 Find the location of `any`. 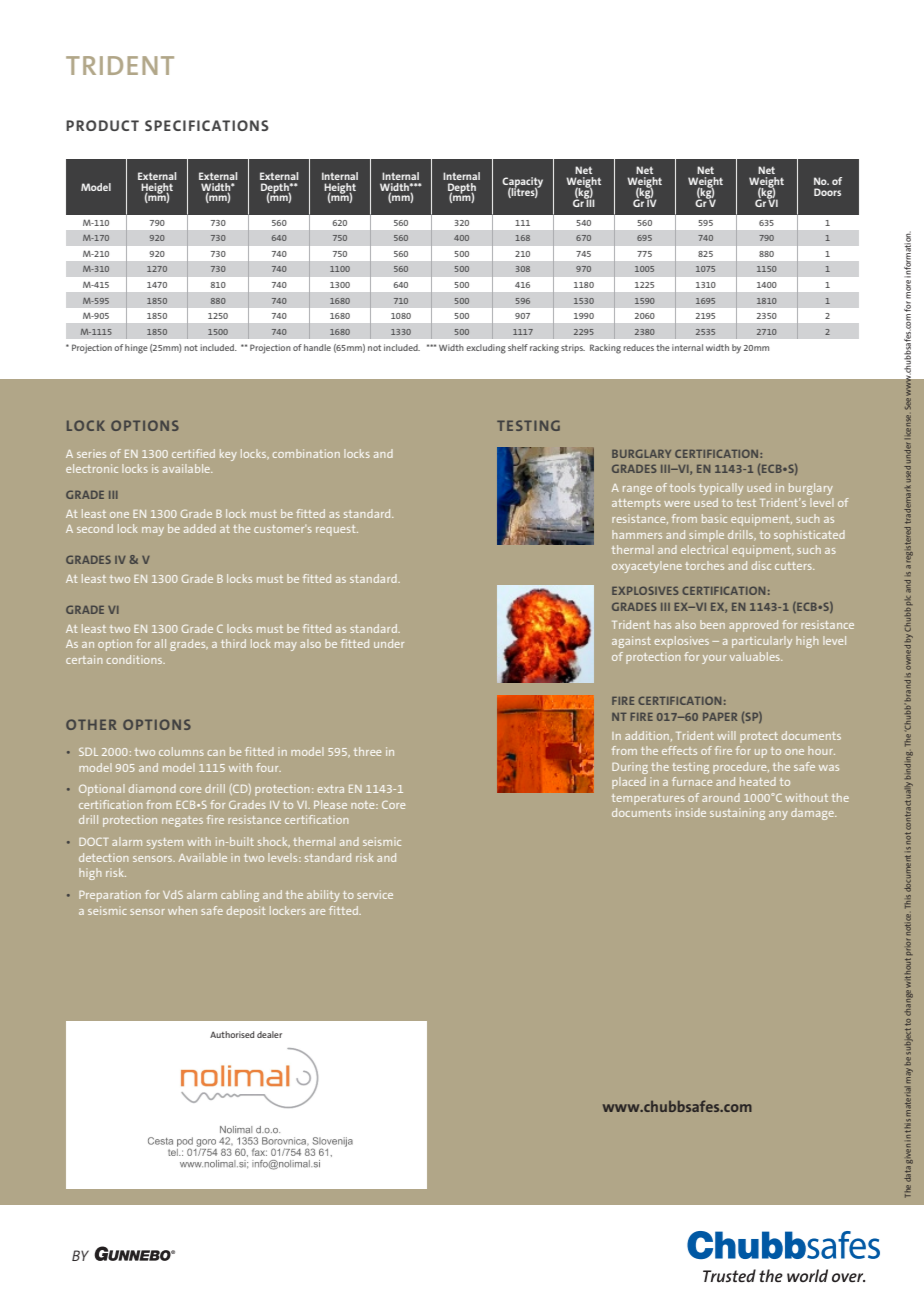

any is located at coordinates (778, 815).
